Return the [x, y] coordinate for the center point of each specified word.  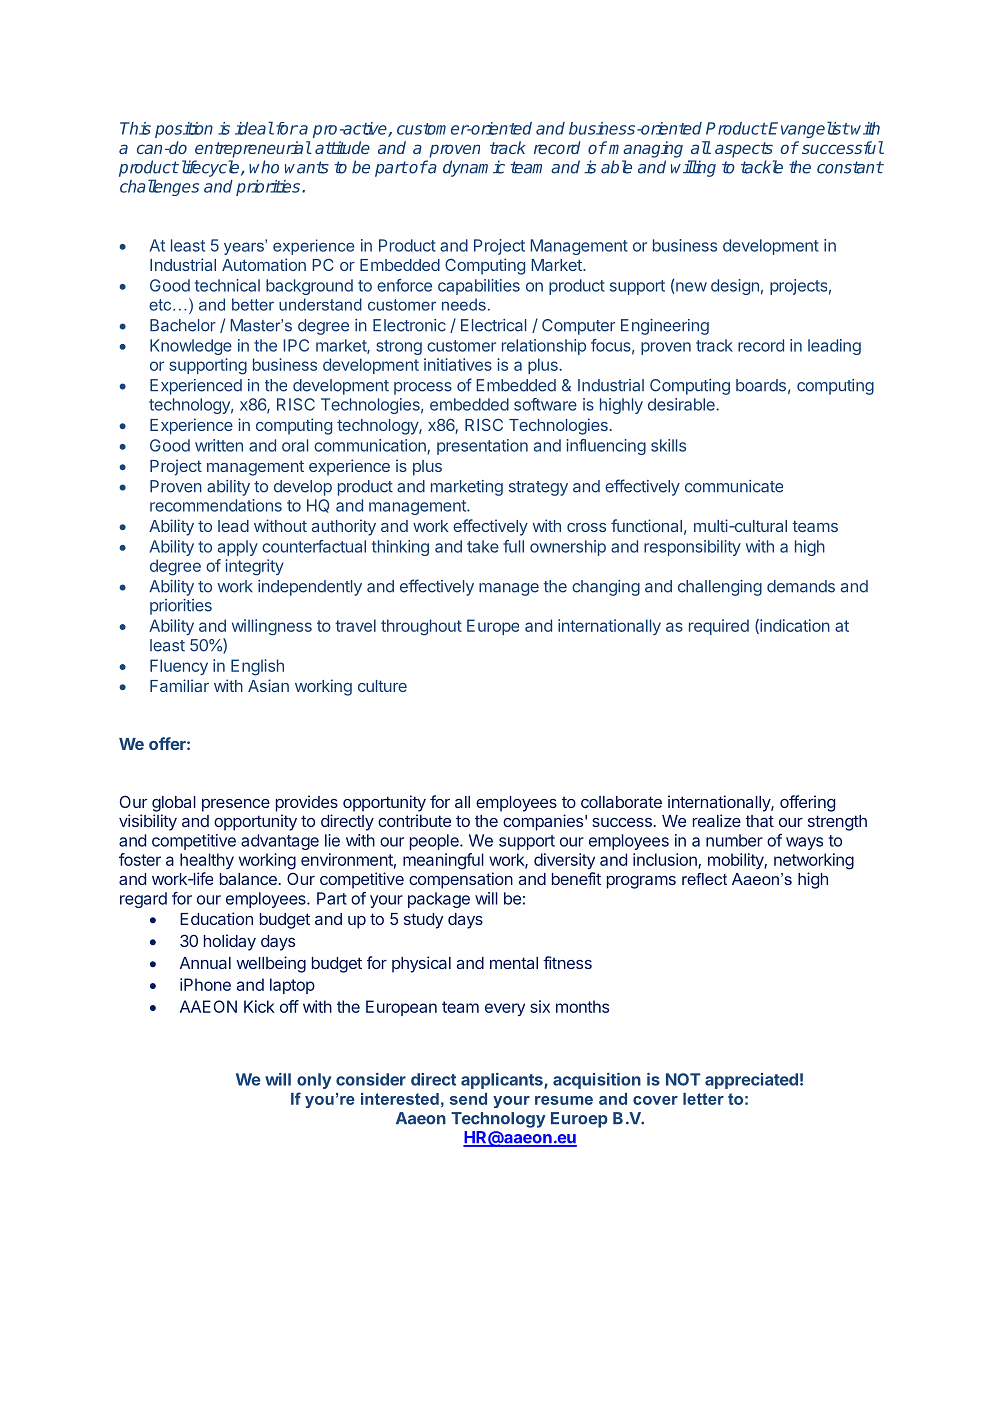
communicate [734, 486]
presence [236, 805]
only [314, 1081]
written [219, 445]
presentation [482, 447]
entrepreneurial [253, 149]
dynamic [474, 168]
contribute [414, 820]
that [759, 821]
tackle [762, 167]
